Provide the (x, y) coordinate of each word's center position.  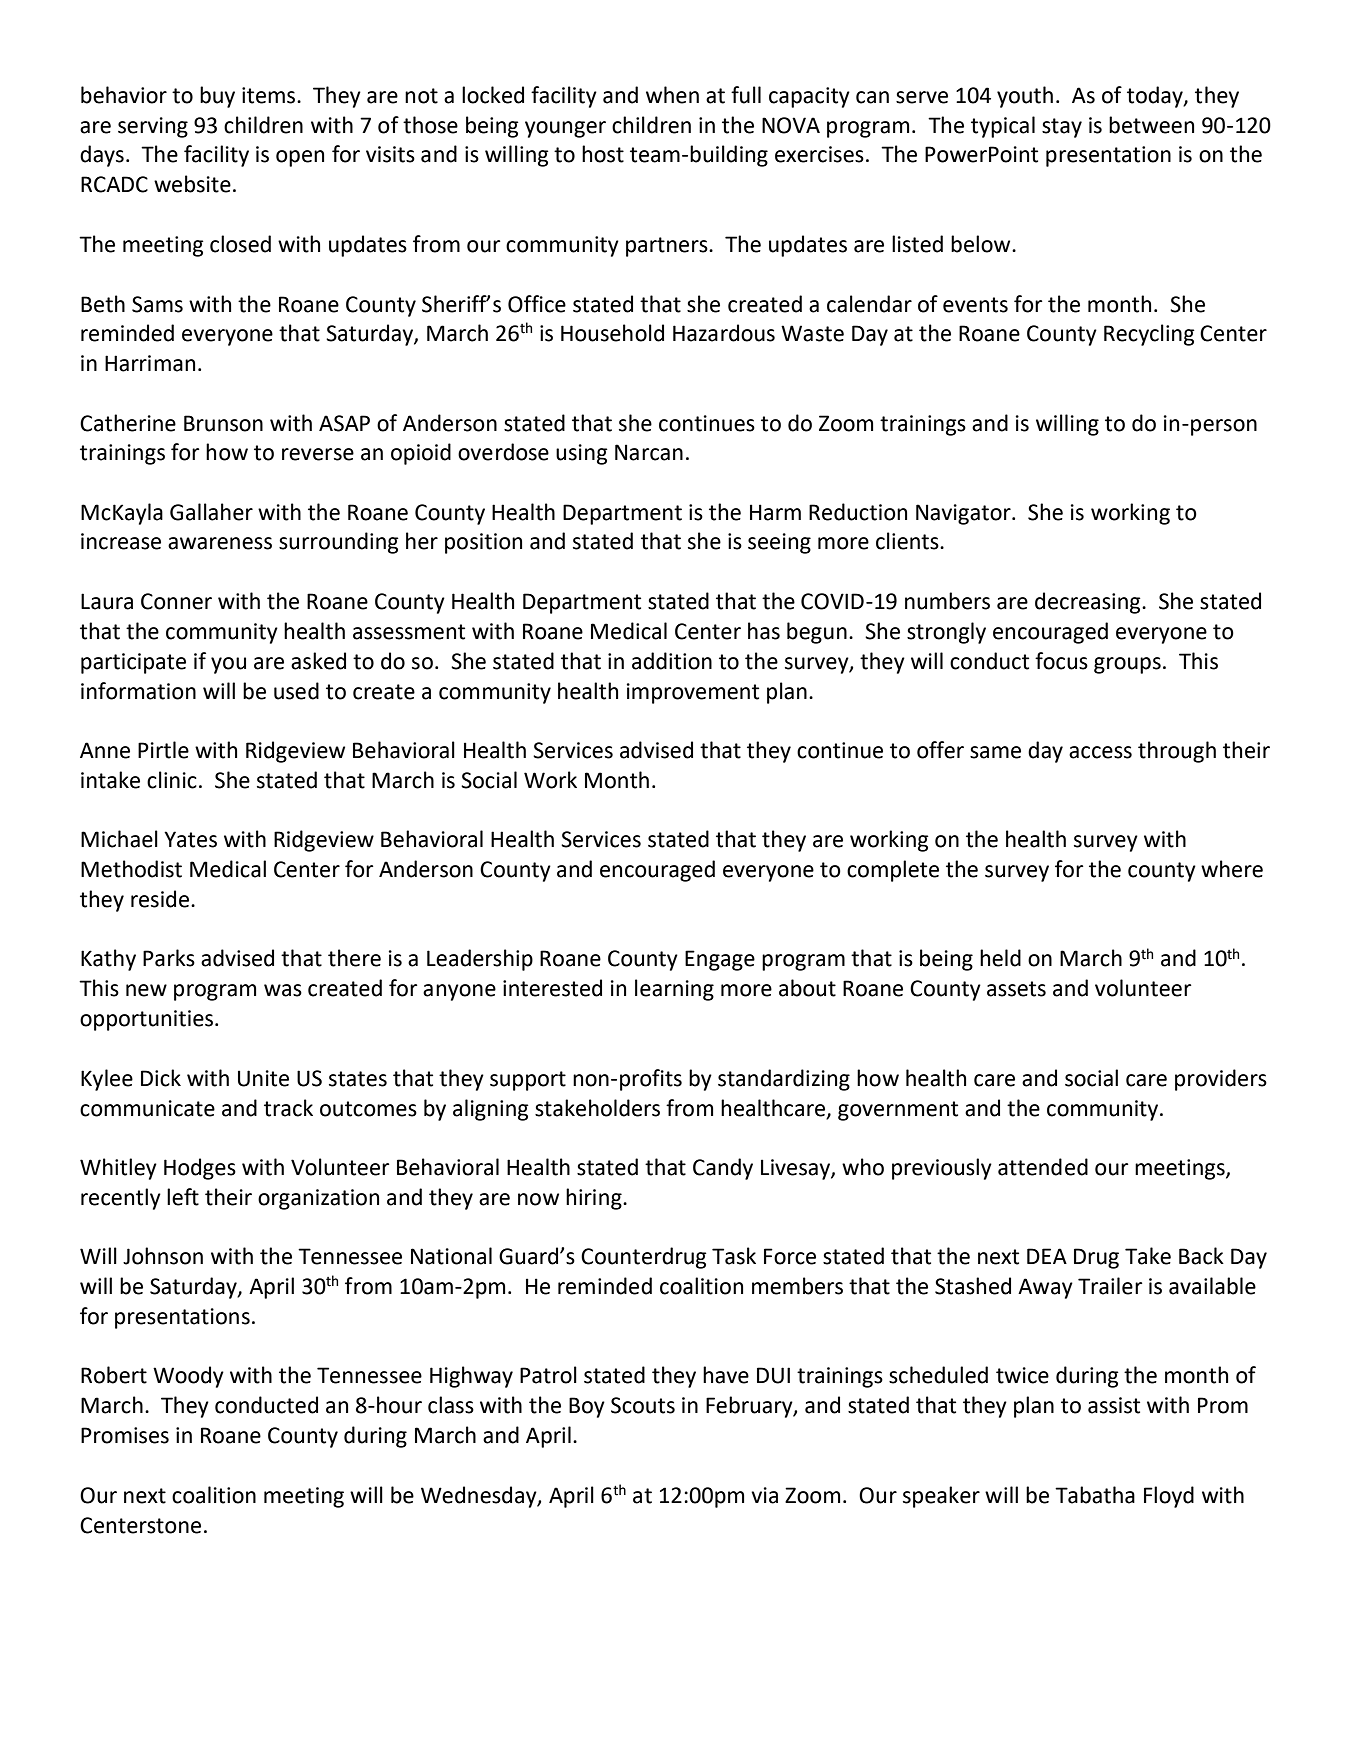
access (1100, 752)
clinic (172, 780)
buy (217, 97)
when (672, 95)
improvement (693, 693)
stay (1062, 128)
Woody (188, 1377)
